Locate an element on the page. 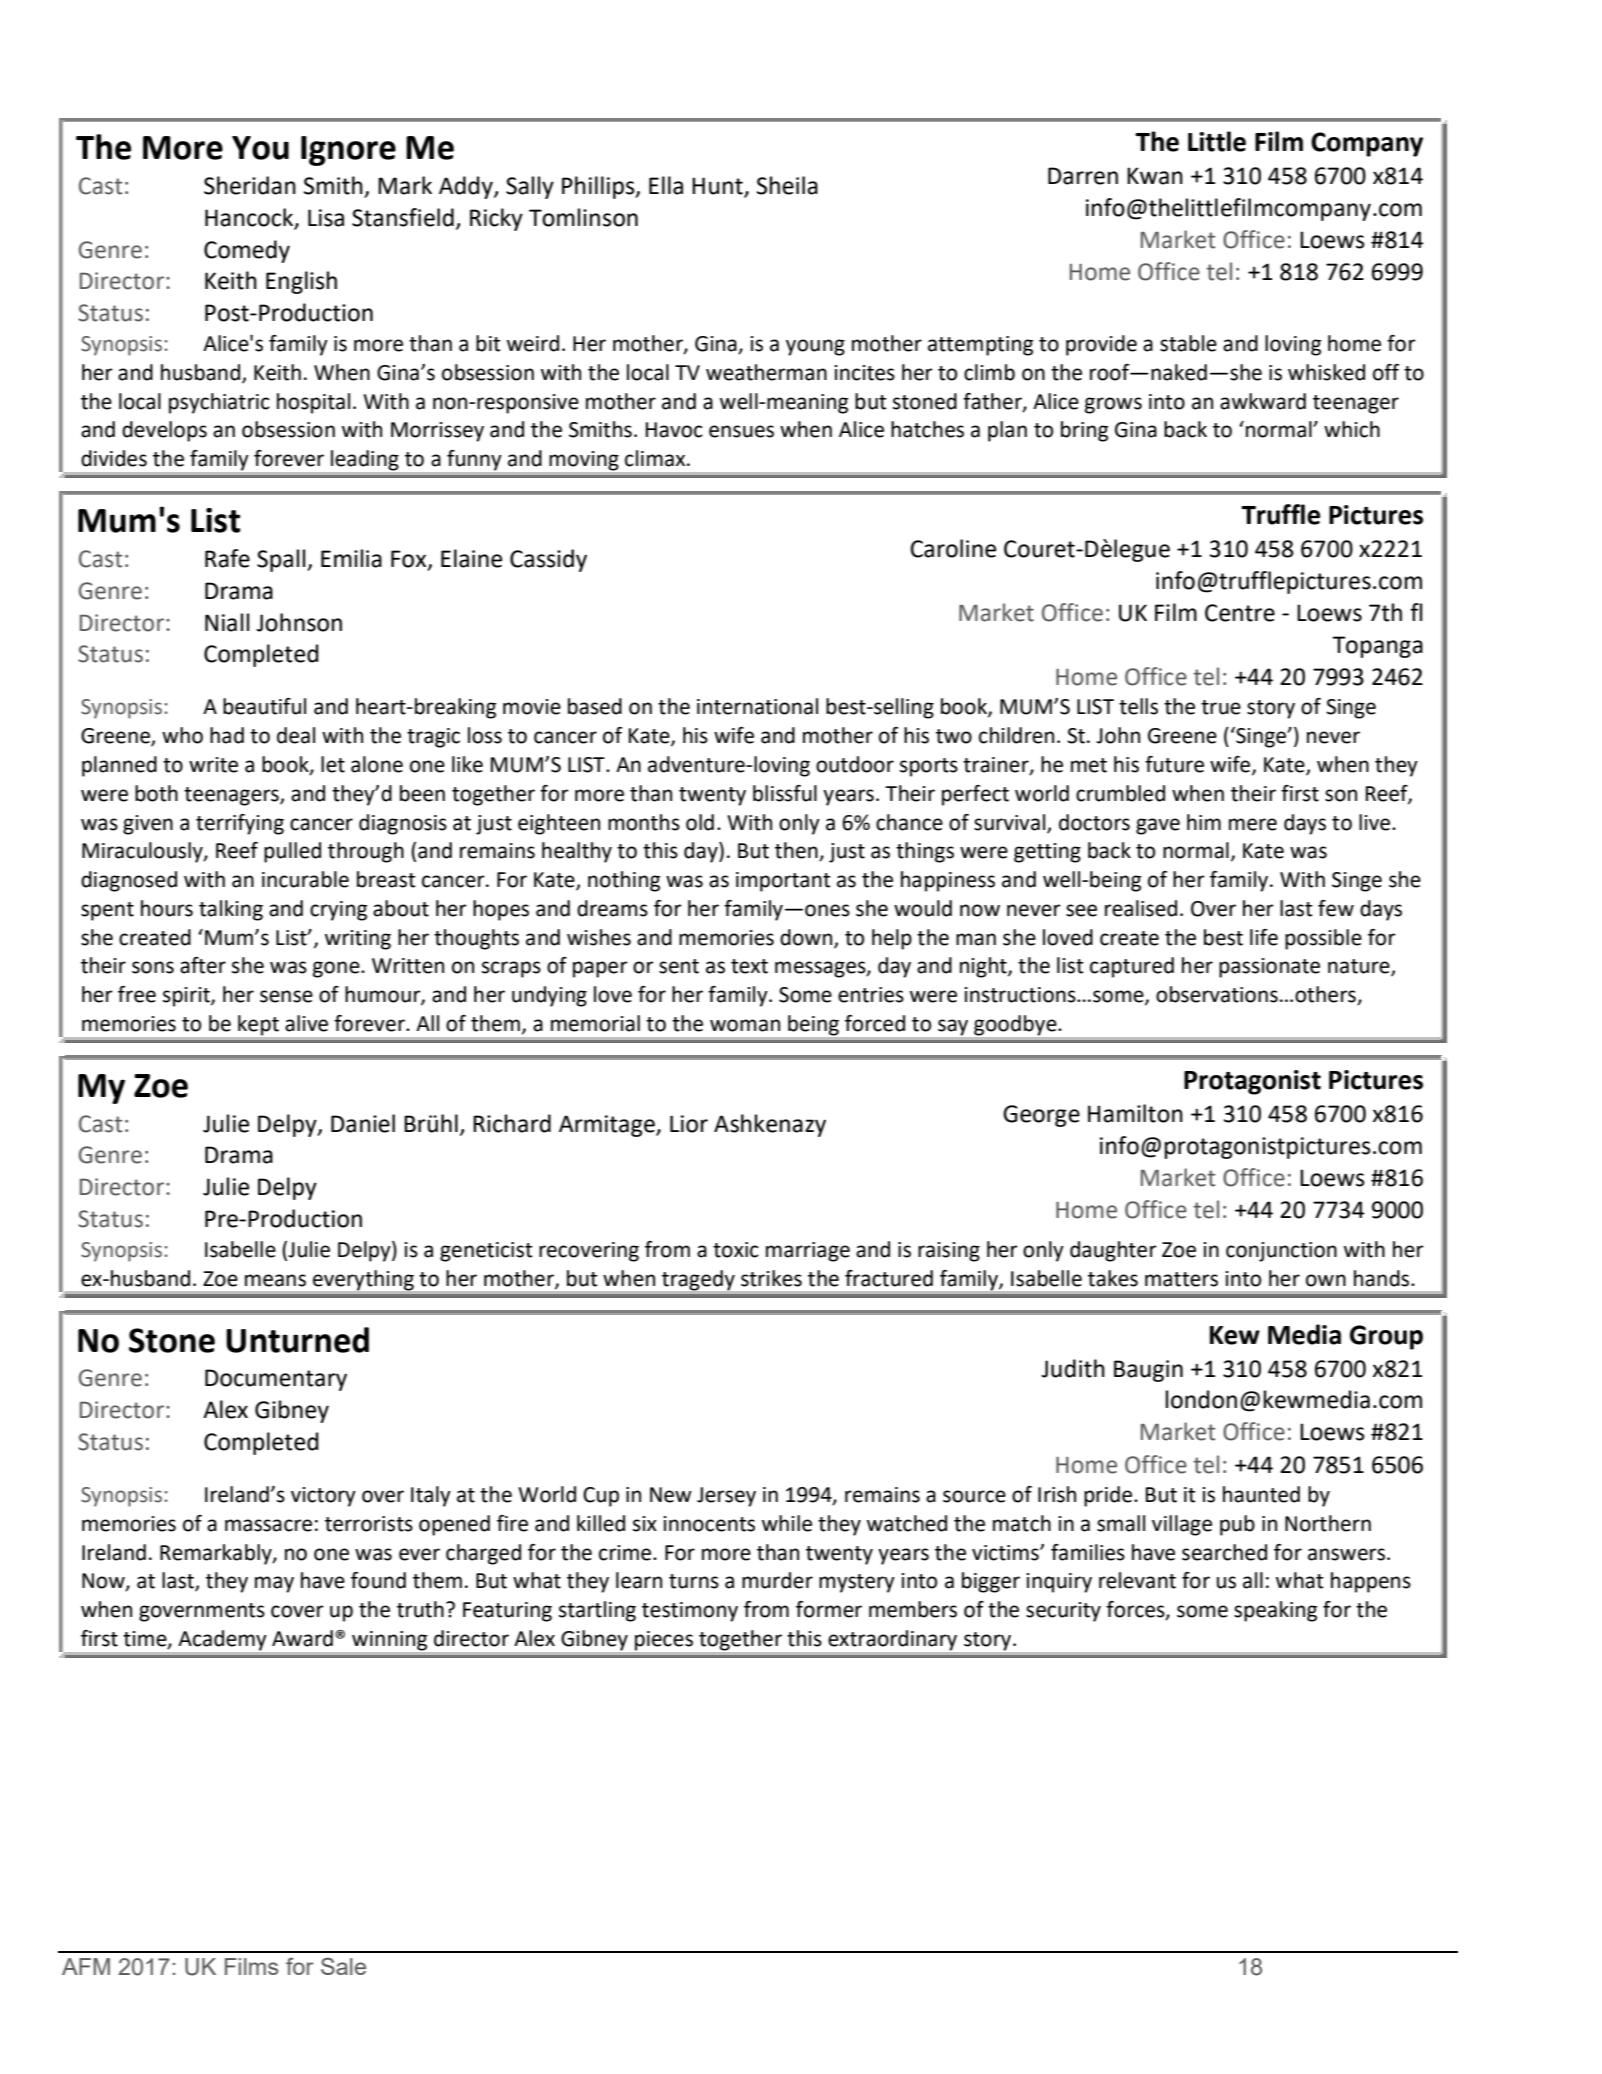  Sale is located at coordinates (343, 1966).
